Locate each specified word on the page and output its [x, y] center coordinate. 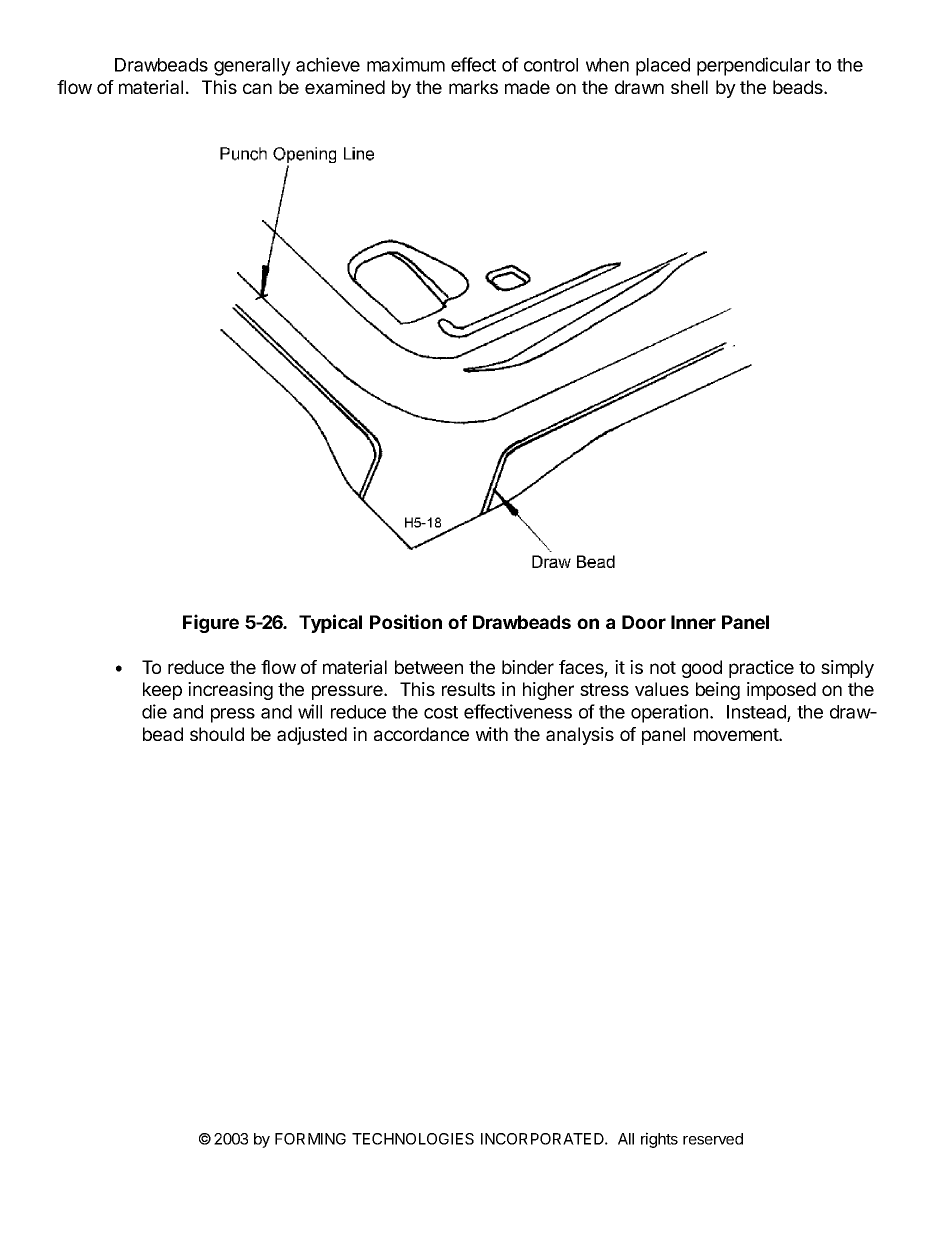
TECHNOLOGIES [413, 1139]
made [527, 87]
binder [528, 667]
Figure [211, 623]
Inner [693, 622]
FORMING [310, 1139]
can [257, 88]
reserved [713, 1139]
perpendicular [753, 66]
